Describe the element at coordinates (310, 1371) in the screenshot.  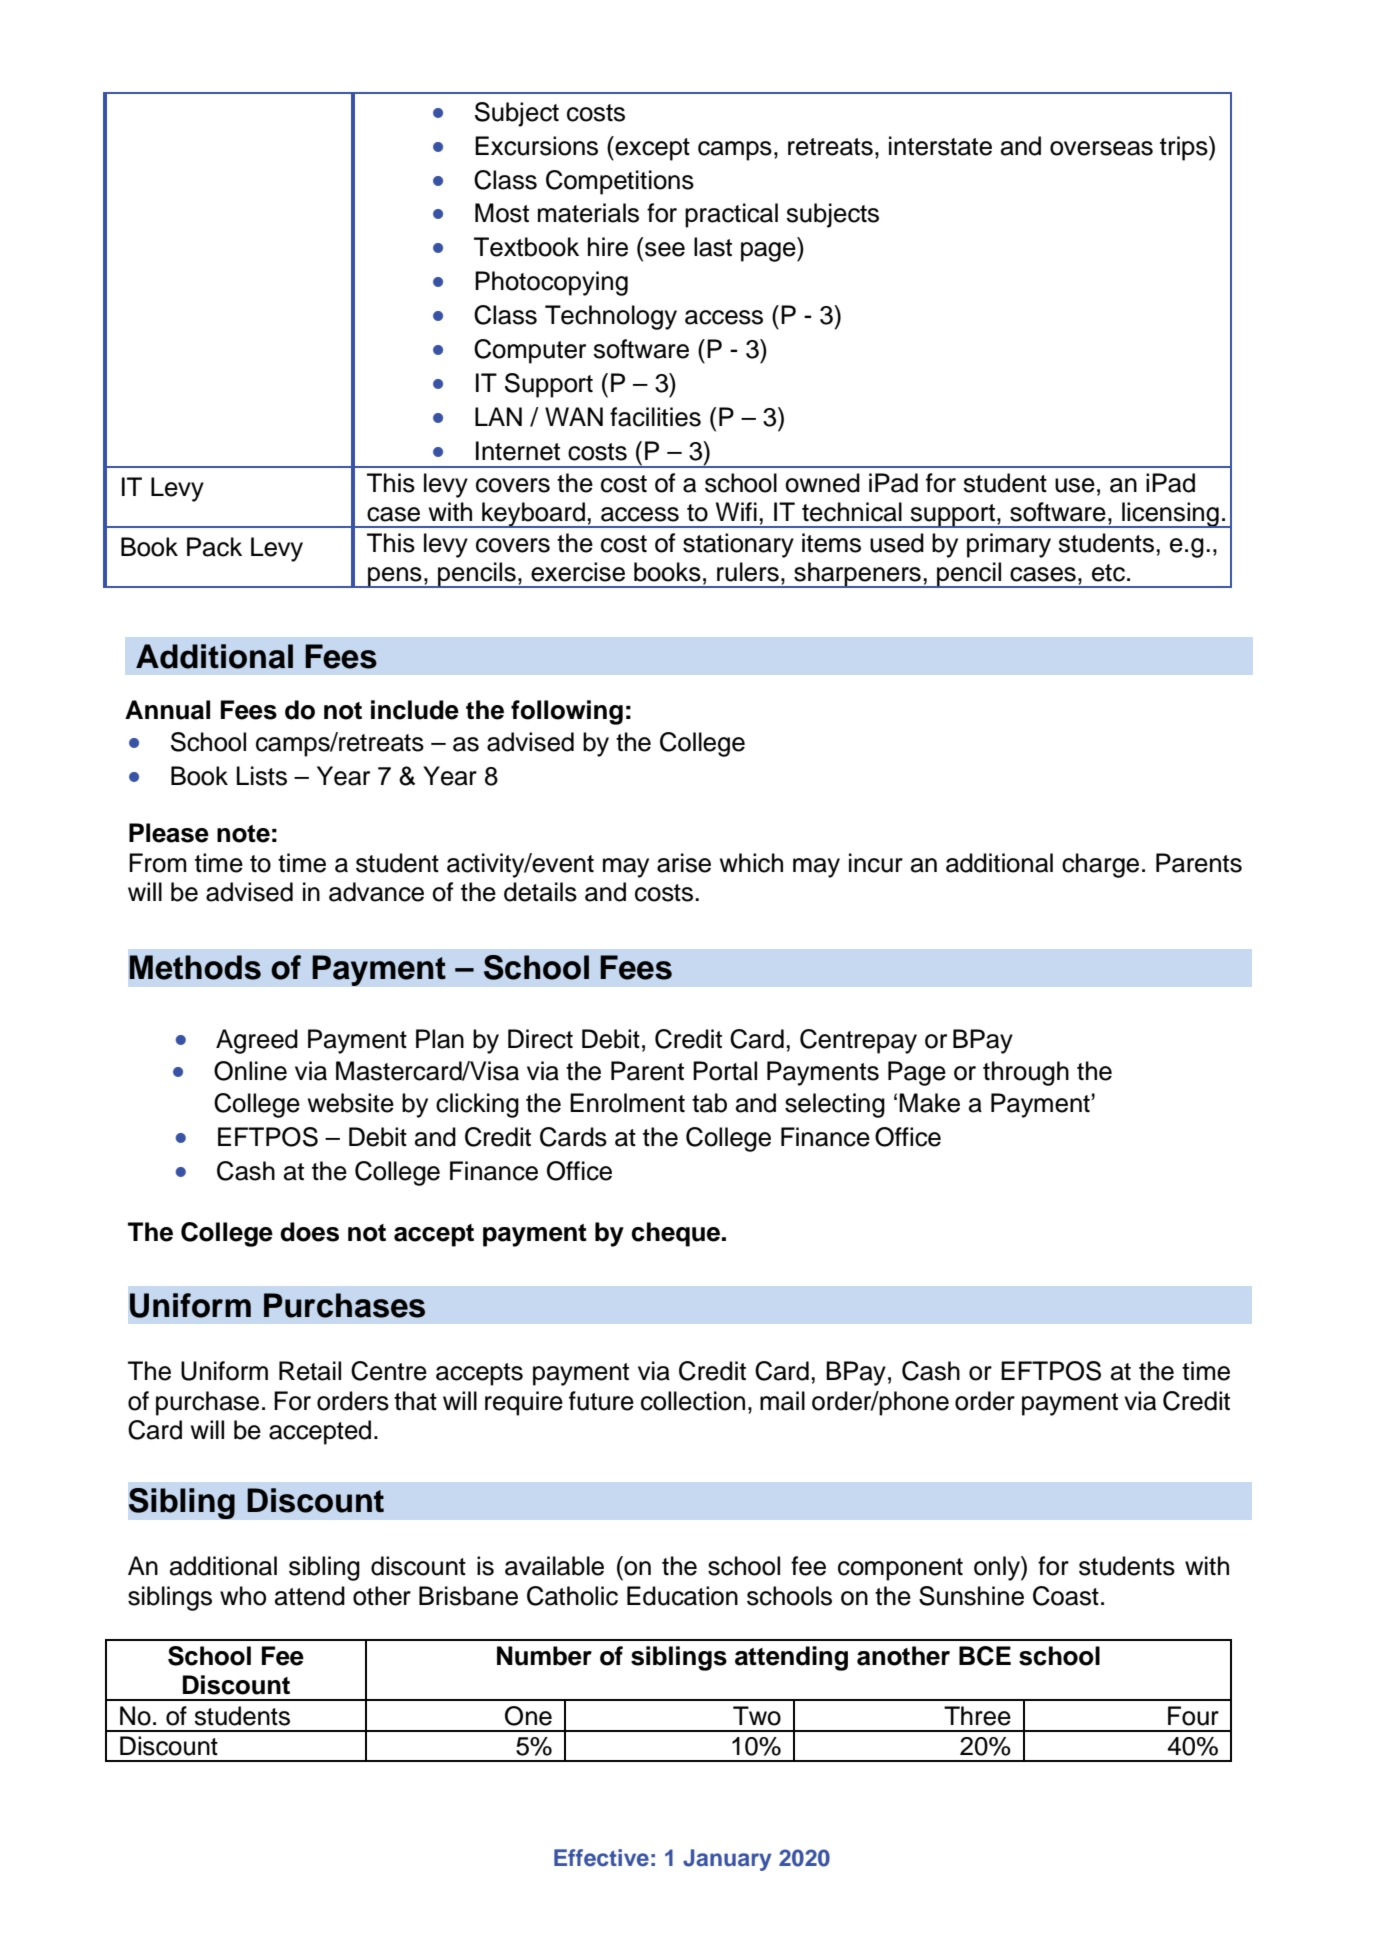
I see `Retail` at that location.
